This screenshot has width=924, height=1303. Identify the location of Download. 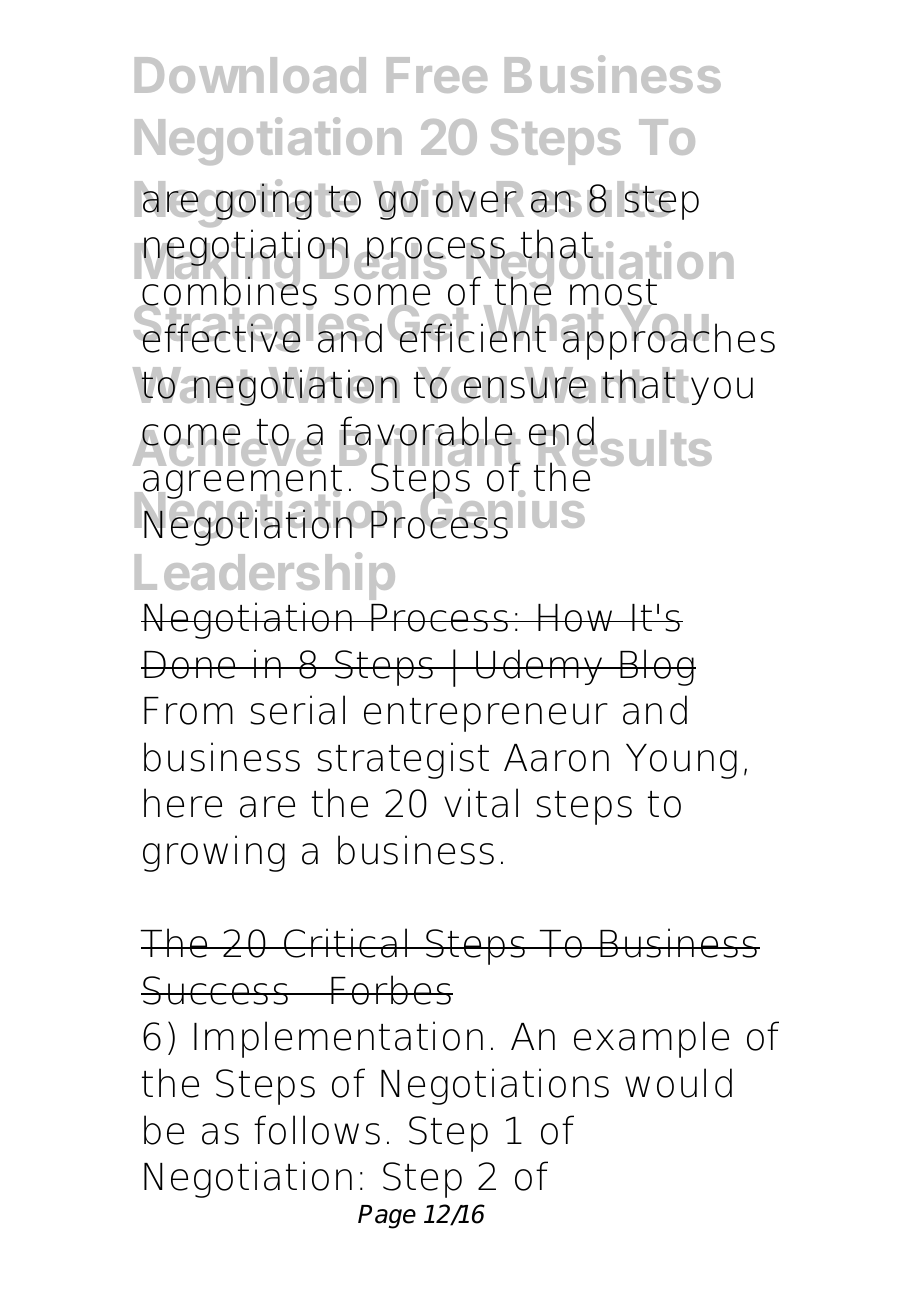
(250, 75).
